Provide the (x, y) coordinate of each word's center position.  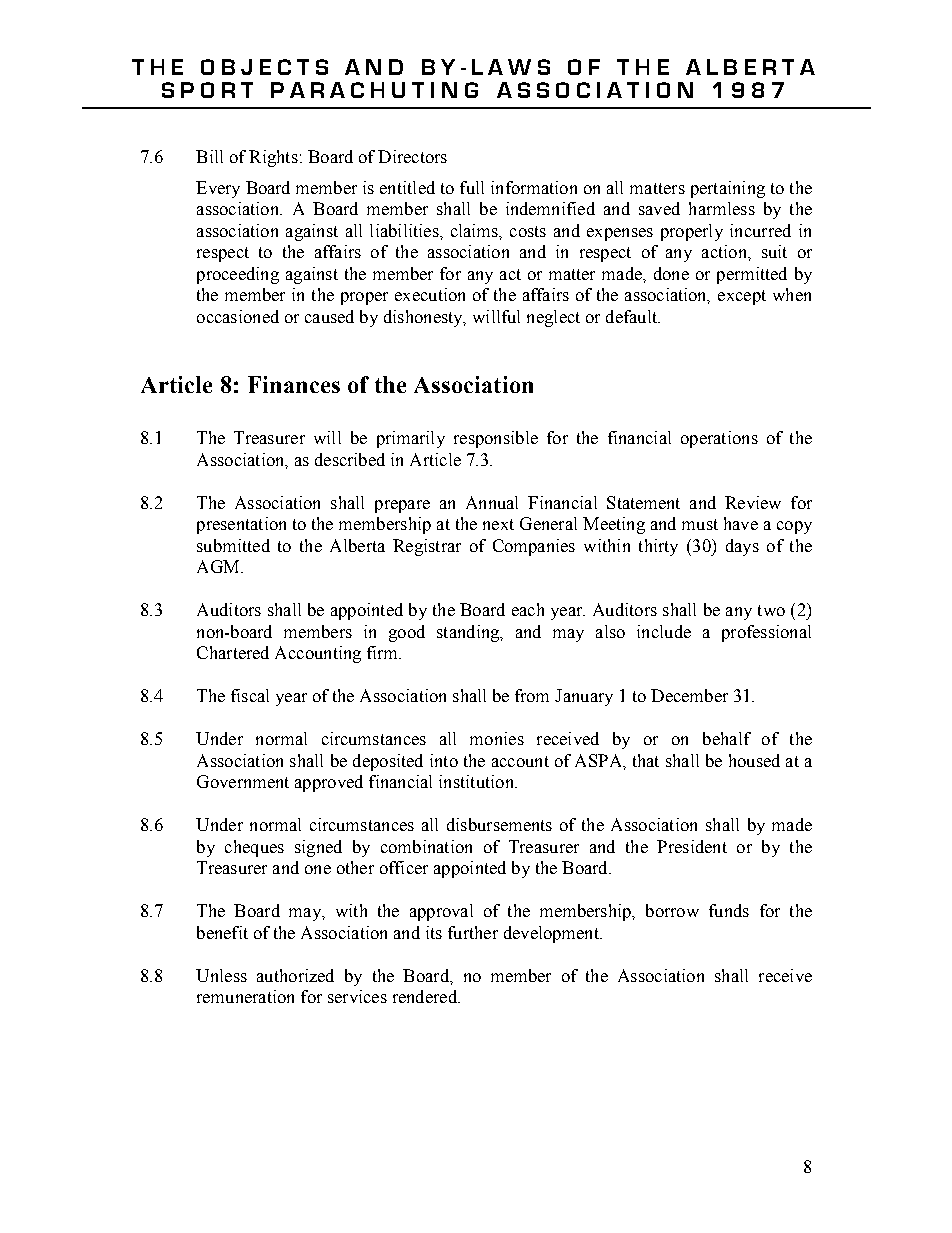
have (741, 523)
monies (497, 738)
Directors (412, 156)
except (742, 297)
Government (243, 781)
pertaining (728, 189)
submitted (233, 545)
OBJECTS (264, 67)
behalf (727, 738)
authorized (295, 975)
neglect (553, 318)
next (498, 524)
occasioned (238, 316)
